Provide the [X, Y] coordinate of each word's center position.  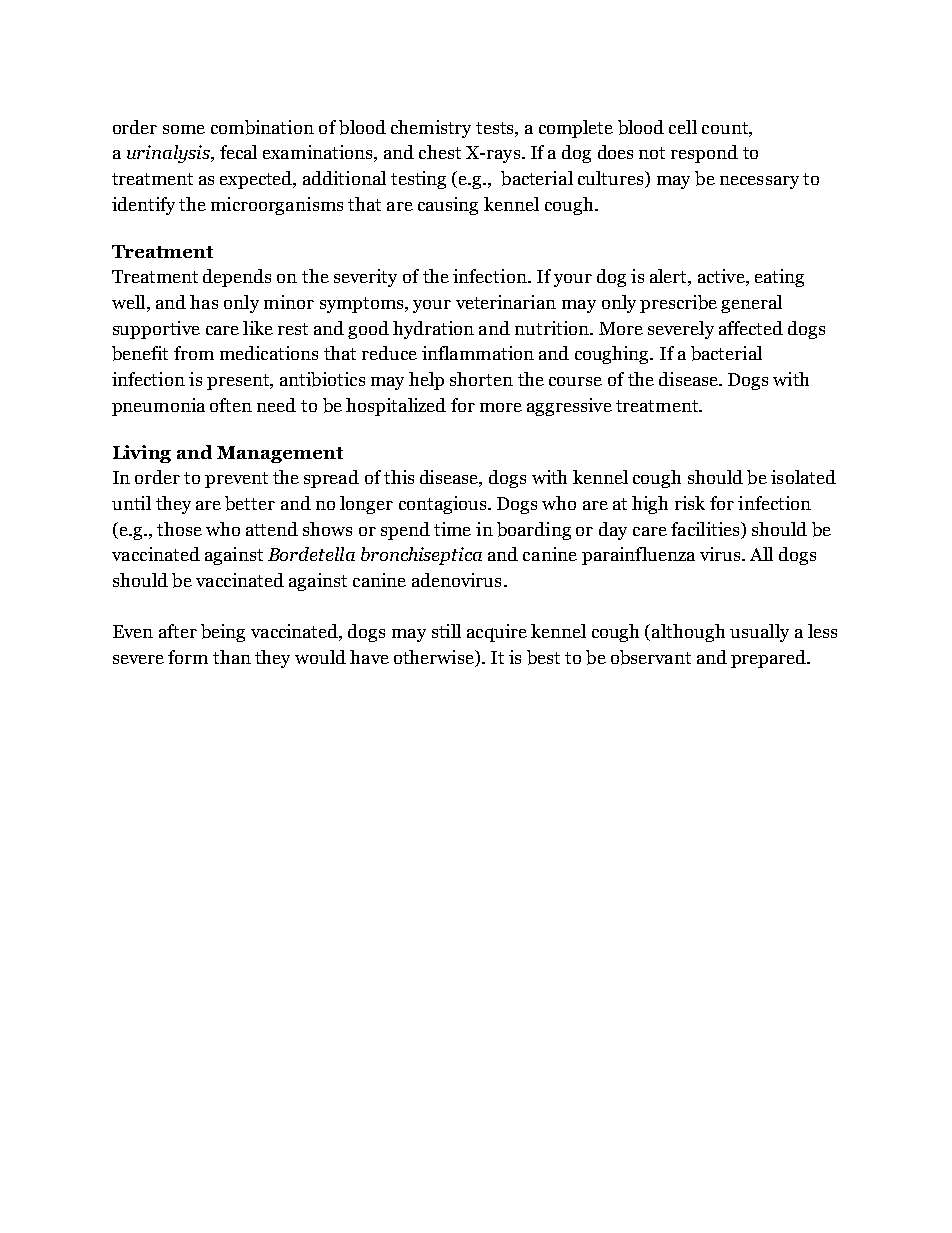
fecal [238, 152]
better [250, 503]
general [751, 304]
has [204, 302]
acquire [497, 633]
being [223, 633]
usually [759, 633]
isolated [803, 477]
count [726, 128]
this [399, 477]
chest [440, 152]
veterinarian [506, 302]
